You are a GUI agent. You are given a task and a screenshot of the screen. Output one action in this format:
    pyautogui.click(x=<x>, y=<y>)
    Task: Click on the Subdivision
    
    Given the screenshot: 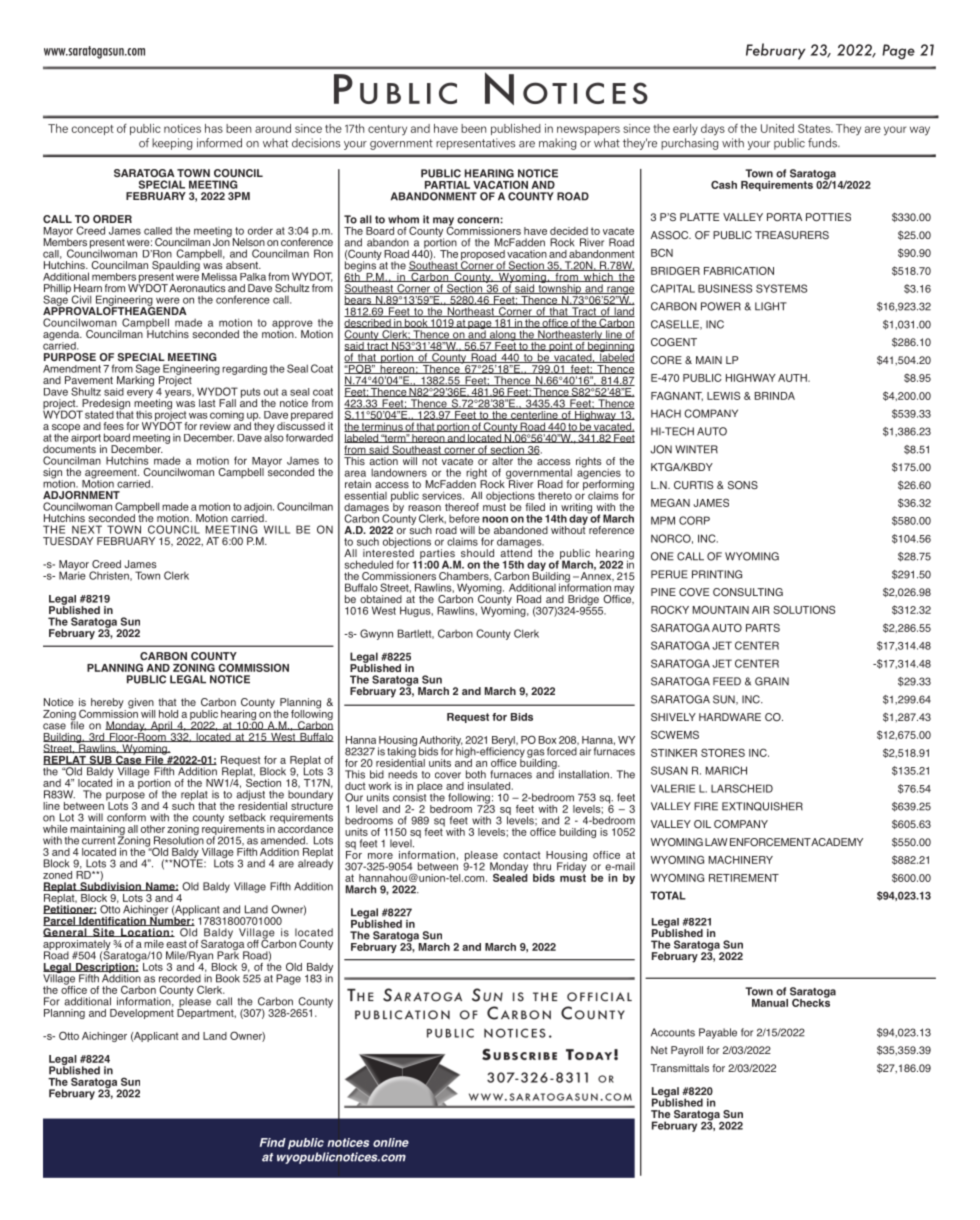 What is the action you would take?
    pyautogui.click(x=110, y=885)
